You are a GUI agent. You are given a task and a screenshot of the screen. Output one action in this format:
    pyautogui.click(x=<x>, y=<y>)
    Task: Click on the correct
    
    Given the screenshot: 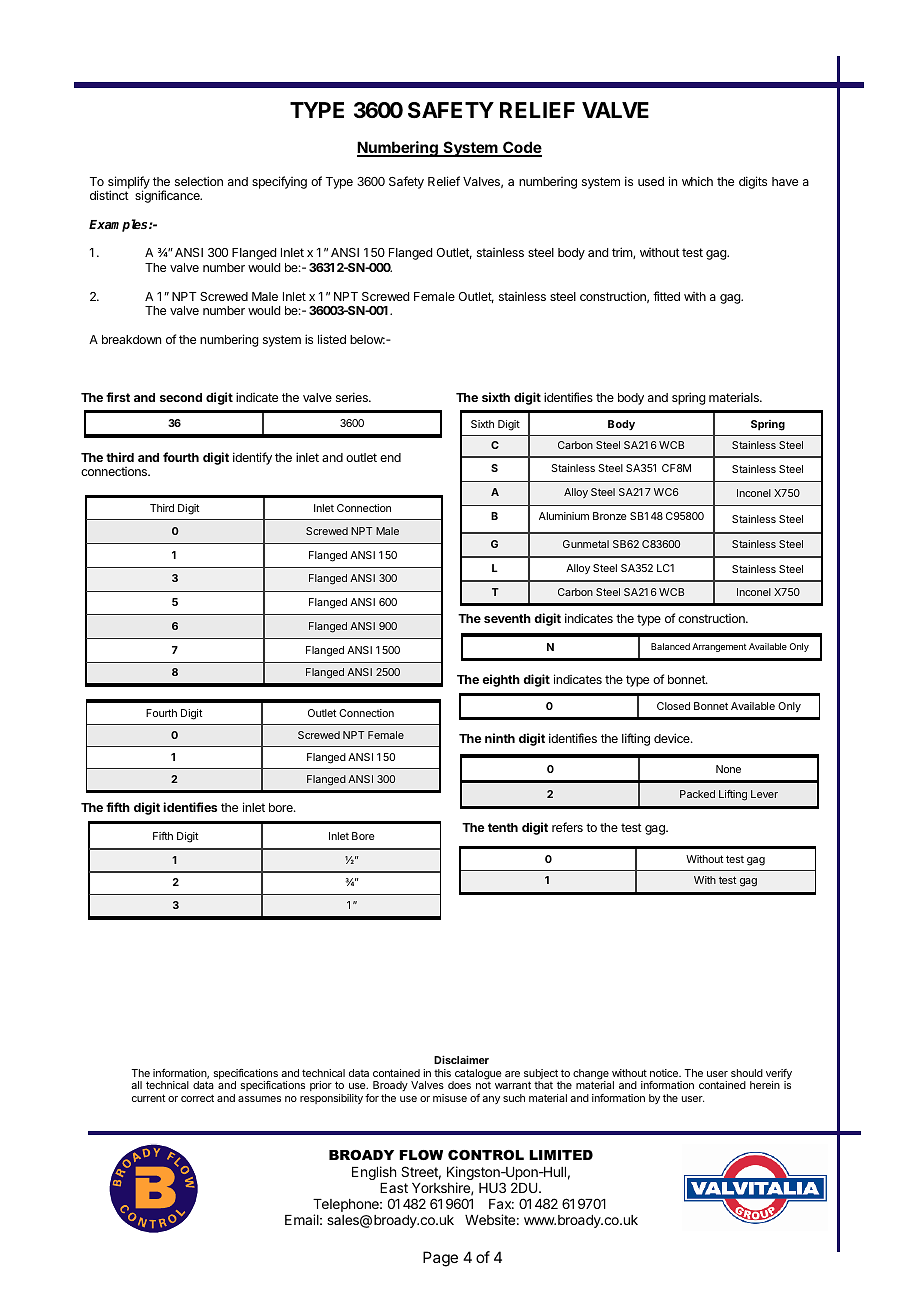 What is the action you would take?
    pyautogui.click(x=197, y=1098)
